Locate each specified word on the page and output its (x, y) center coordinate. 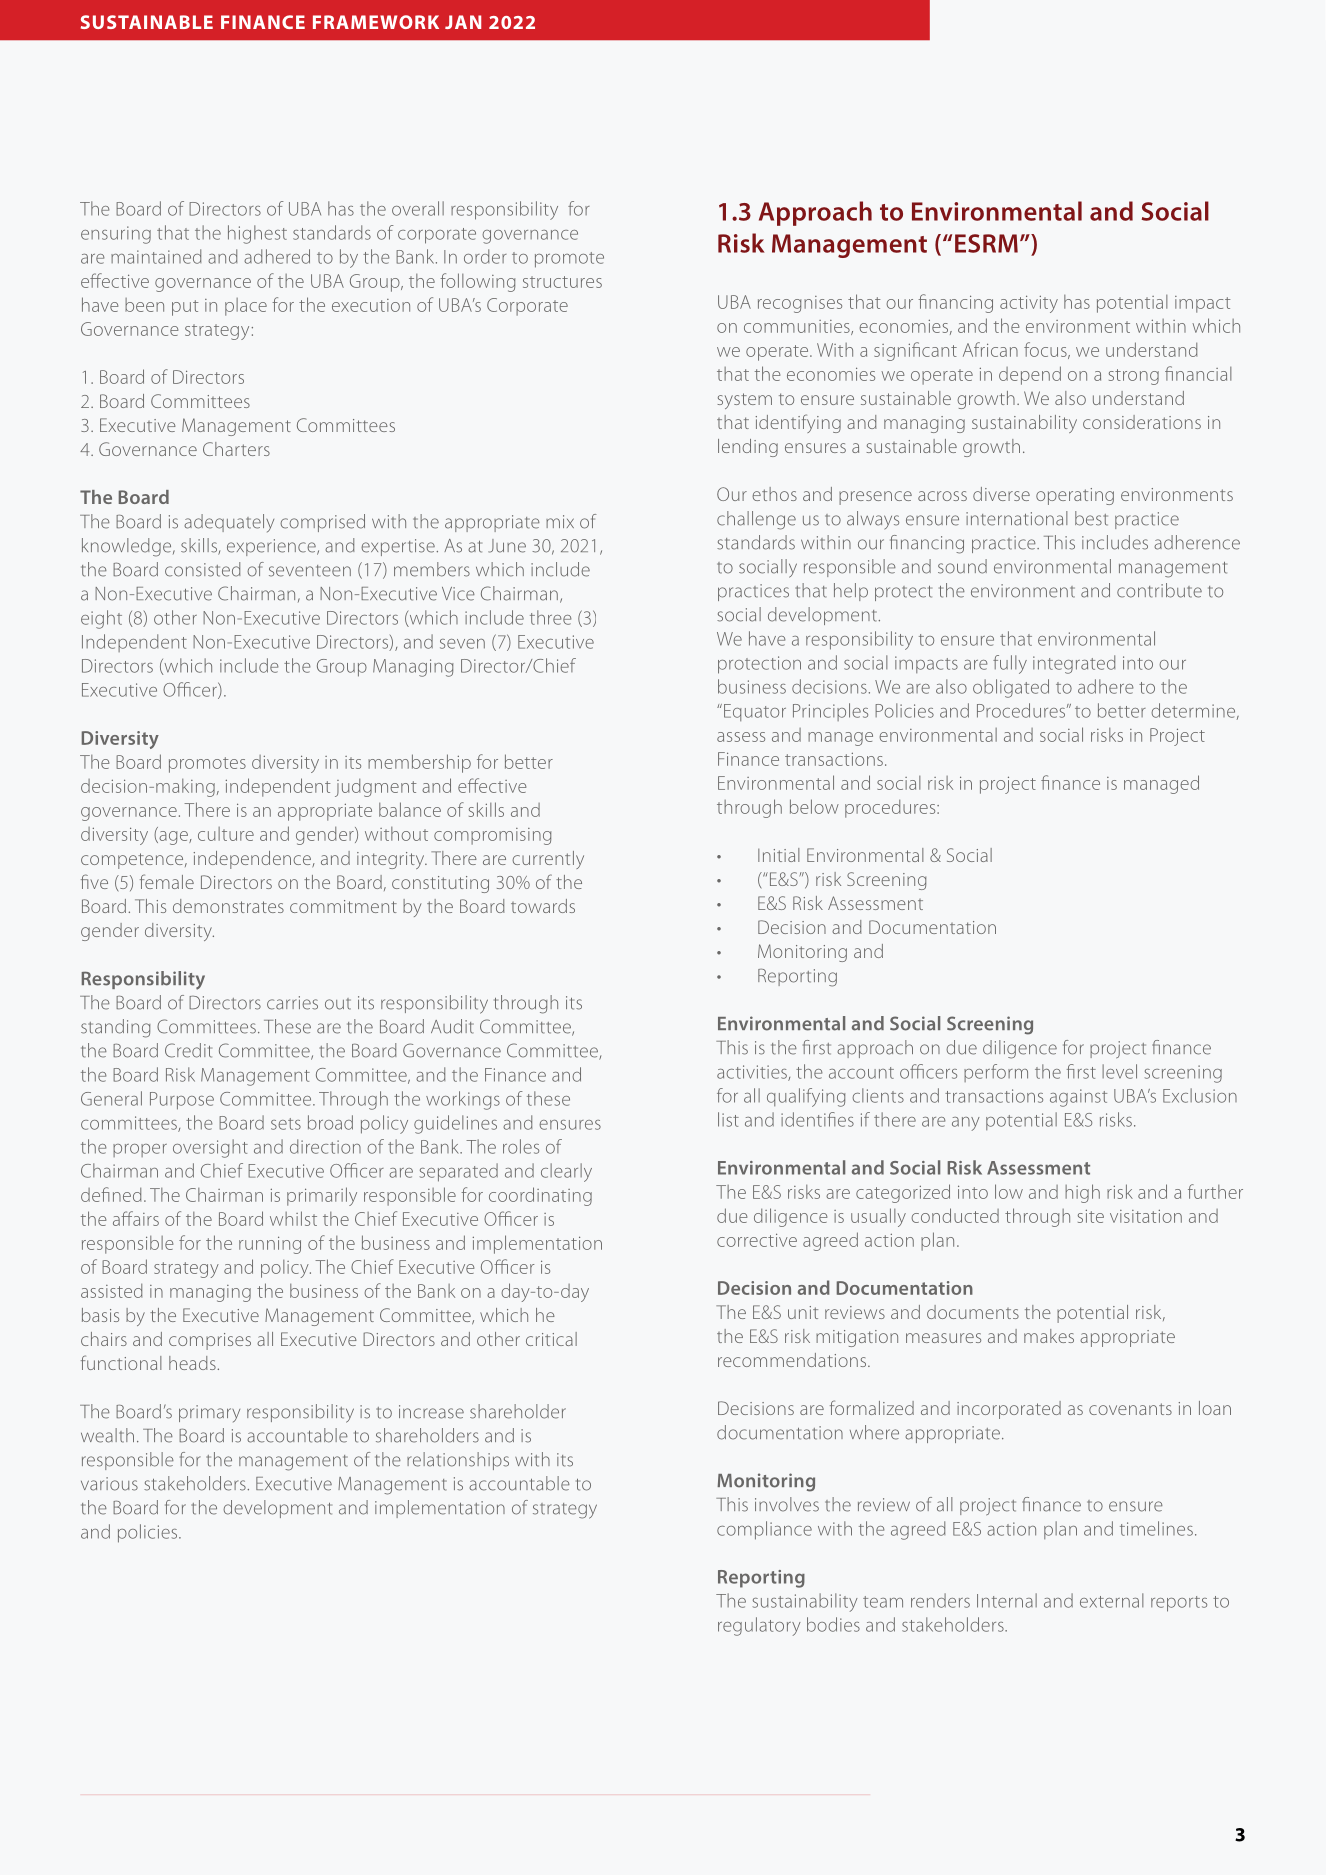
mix (560, 521)
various (109, 1484)
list (728, 1119)
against (1078, 1098)
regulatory (759, 1626)
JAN (463, 22)
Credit (188, 1050)
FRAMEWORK (376, 22)
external (1112, 1600)
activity (1029, 304)
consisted (203, 569)
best (1091, 518)
